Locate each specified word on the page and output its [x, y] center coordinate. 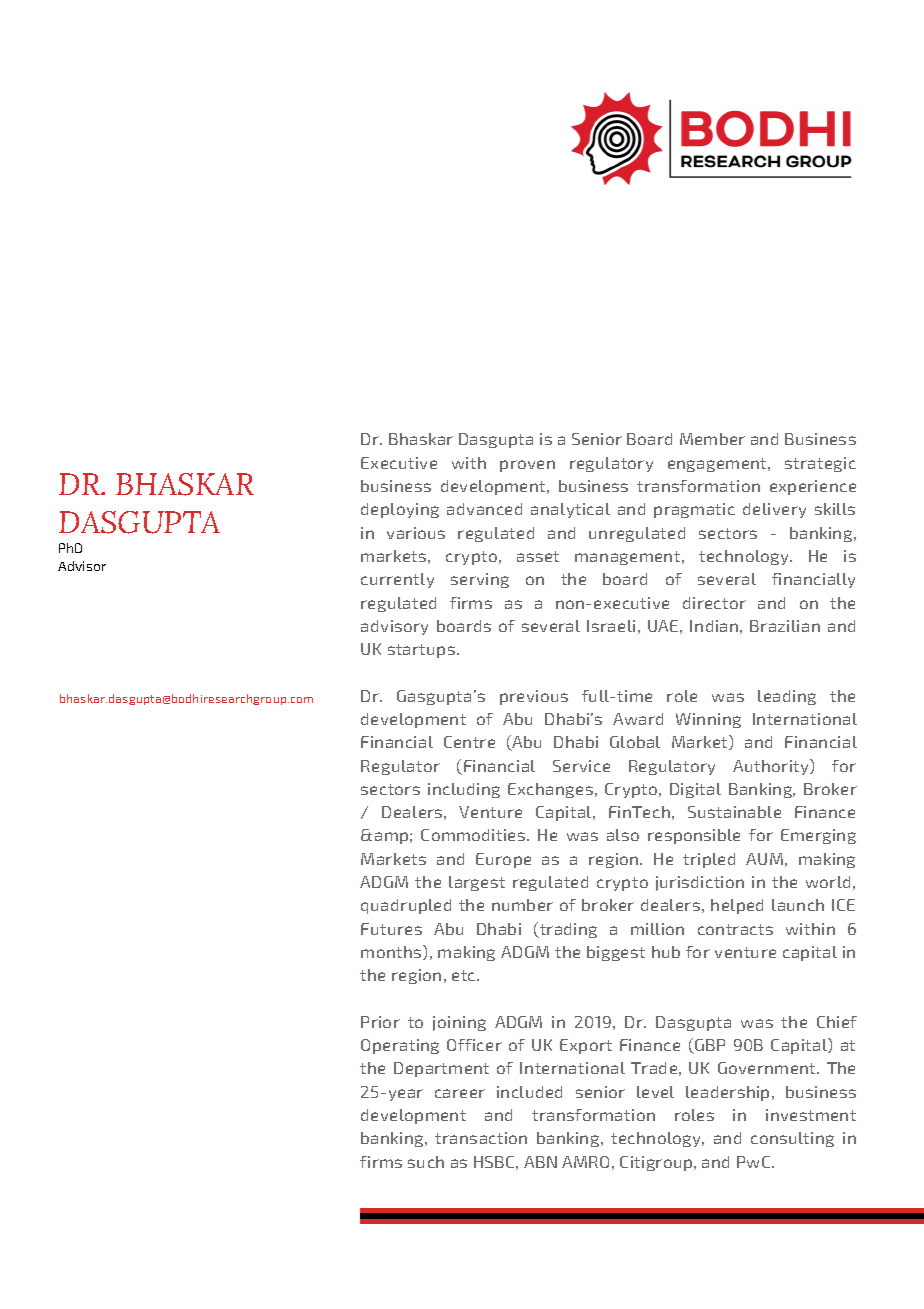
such [426, 1162]
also [623, 835]
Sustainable [734, 812]
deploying [400, 510]
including [464, 790]
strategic [820, 464]
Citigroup [657, 1163]
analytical [570, 510]
